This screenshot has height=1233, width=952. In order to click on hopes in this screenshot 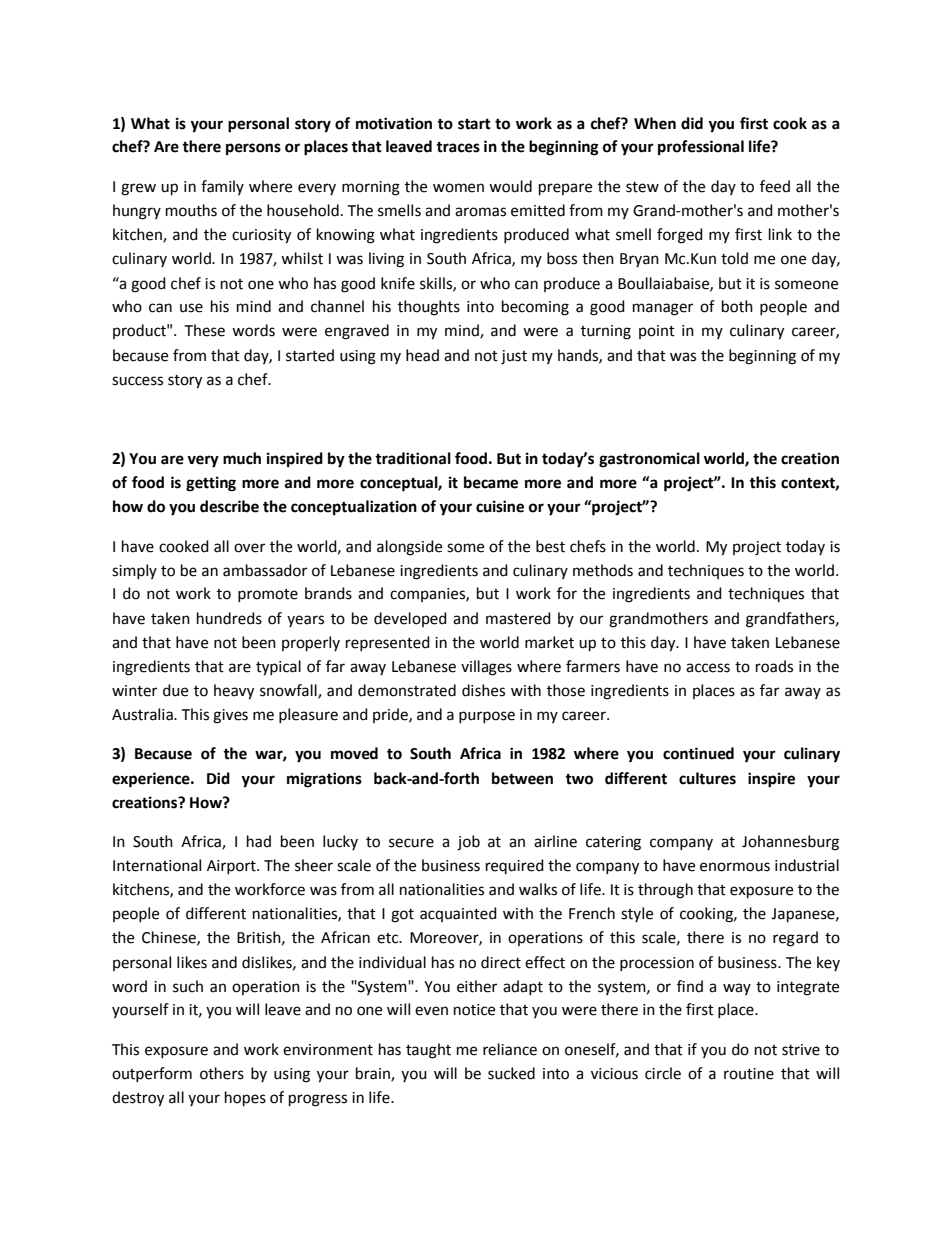, I will do `click(245, 1099)`.
